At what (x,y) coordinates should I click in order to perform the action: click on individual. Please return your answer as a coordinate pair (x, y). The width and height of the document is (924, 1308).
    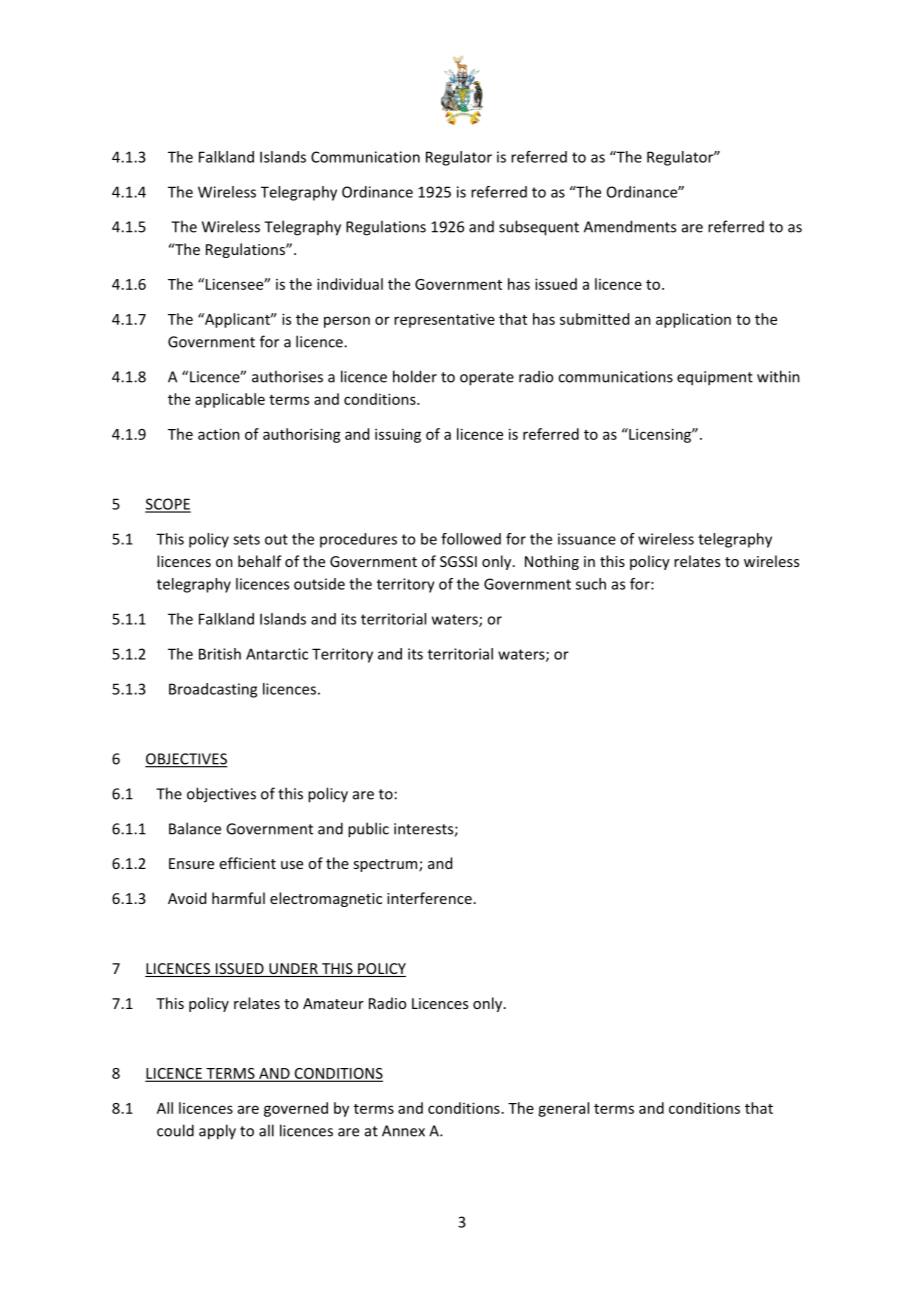
    Looking at the image, I should click on (350, 284).
